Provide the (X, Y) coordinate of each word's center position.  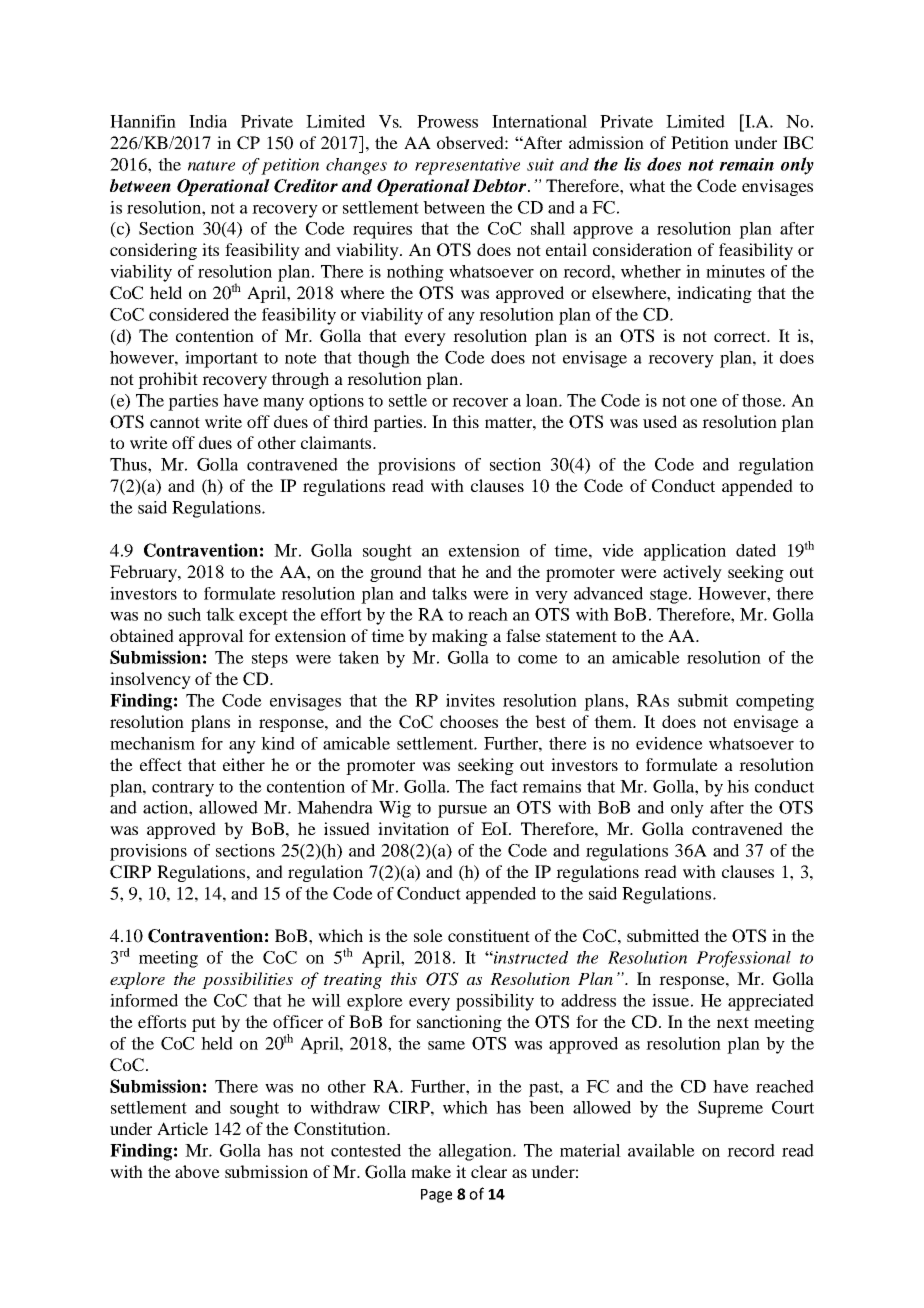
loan (543, 400)
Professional (743, 959)
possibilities (247, 980)
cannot (175, 422)
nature (211, 165)
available (661, 1150)
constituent (489, 935)
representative (467, 166)
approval (211, 637)
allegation (476, 1152)
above (197, 1171)
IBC (798, 143)
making (460, 637)
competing (775, 702)
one (703, 402)
